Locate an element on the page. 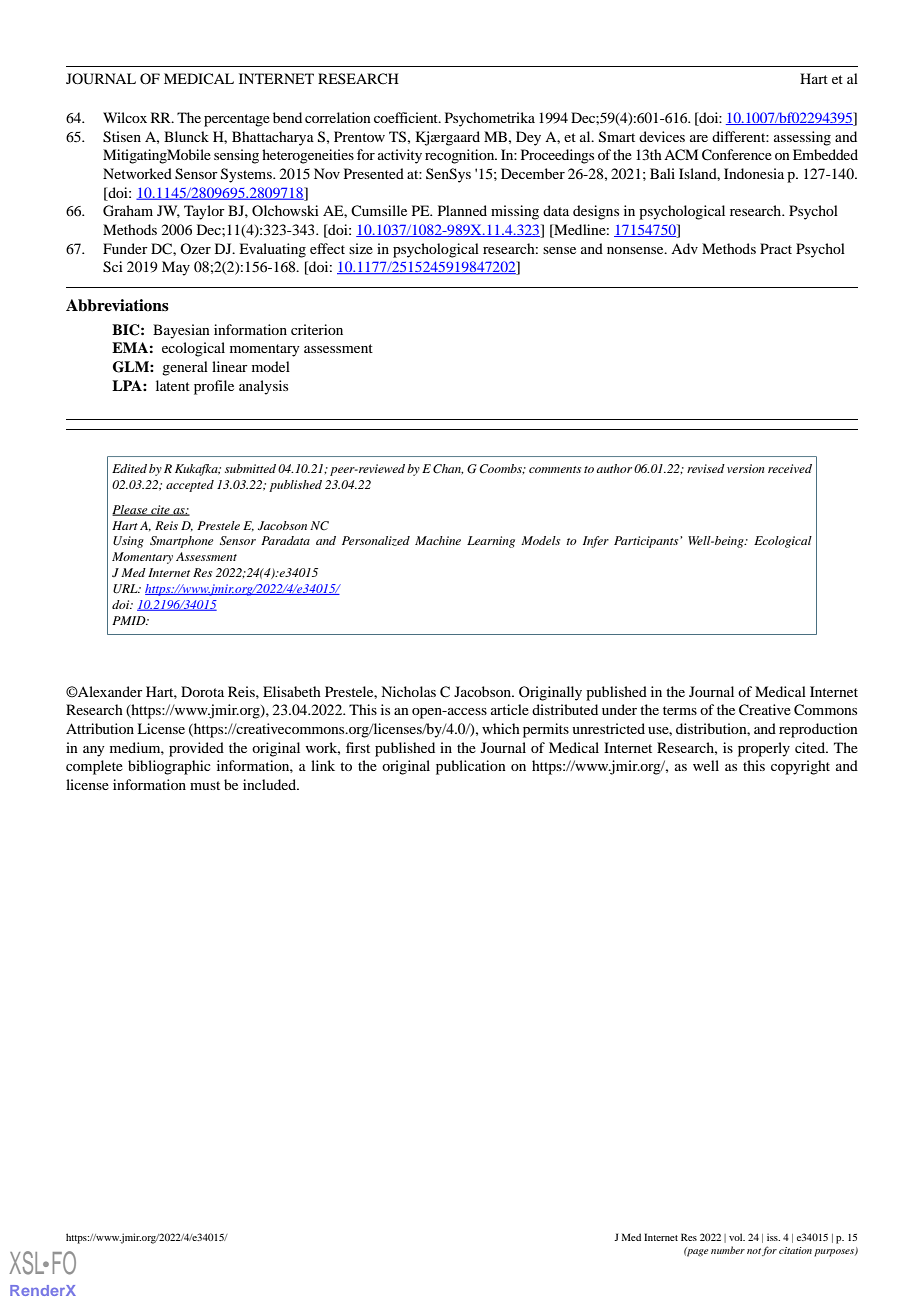  Nicholas is located at coordinates (408, 691).
